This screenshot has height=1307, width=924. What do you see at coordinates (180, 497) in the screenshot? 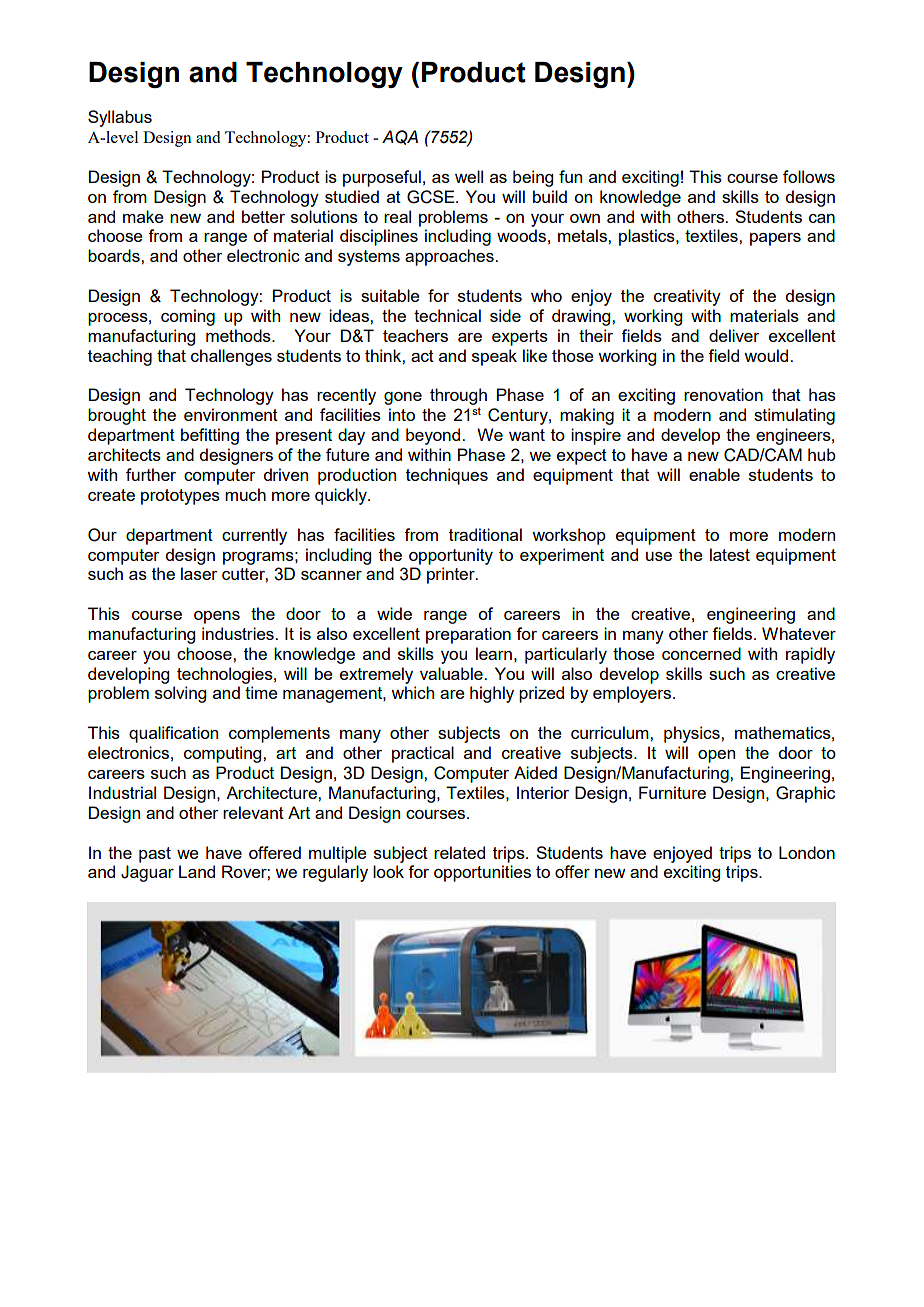
I see `prototypes` at bounding box center [180, 497].
